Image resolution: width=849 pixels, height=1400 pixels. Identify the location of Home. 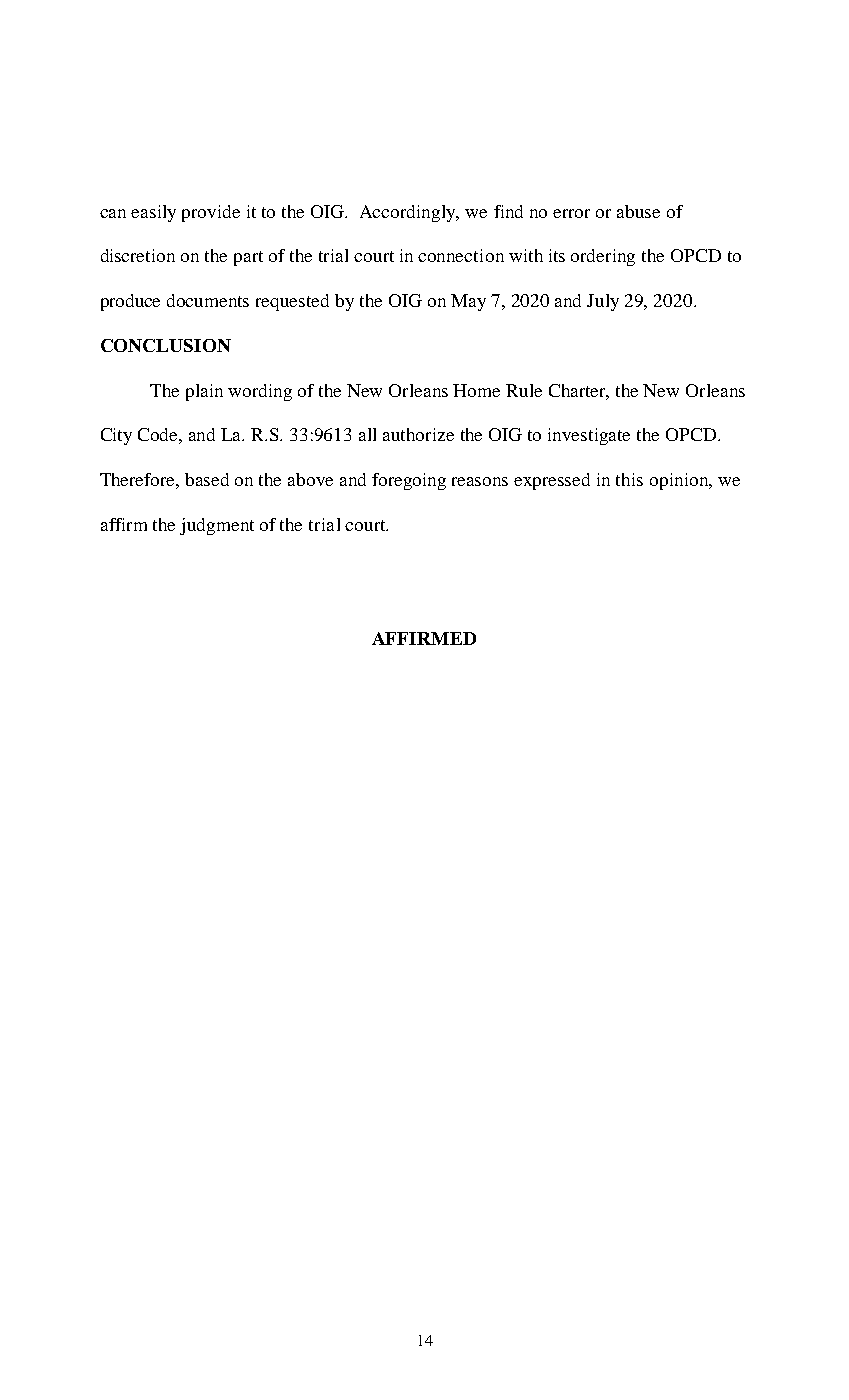
(476, 390).
